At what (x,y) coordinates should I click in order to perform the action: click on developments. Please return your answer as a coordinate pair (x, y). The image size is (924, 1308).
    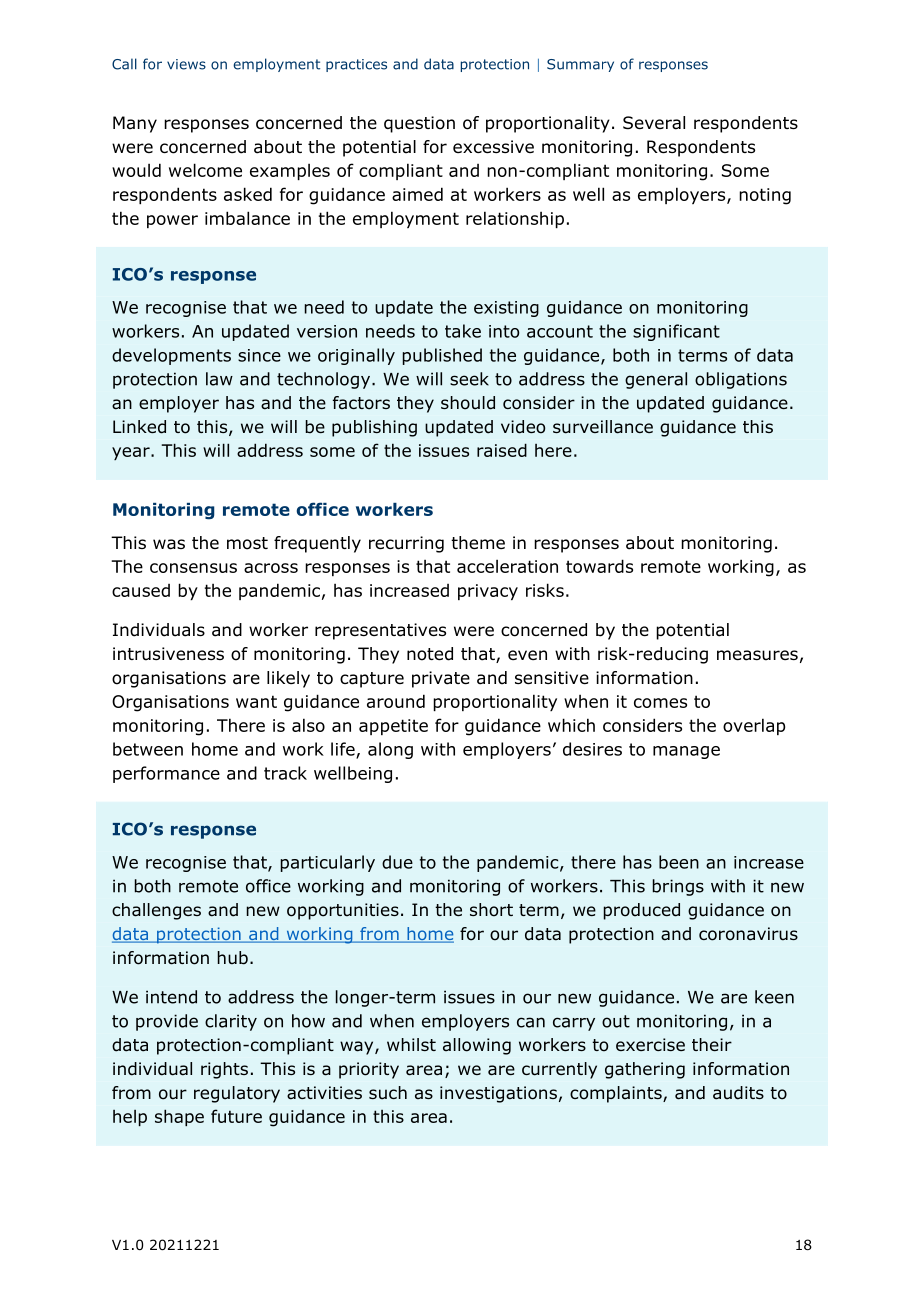
    Looking at the image, I should click on (171, 356).
